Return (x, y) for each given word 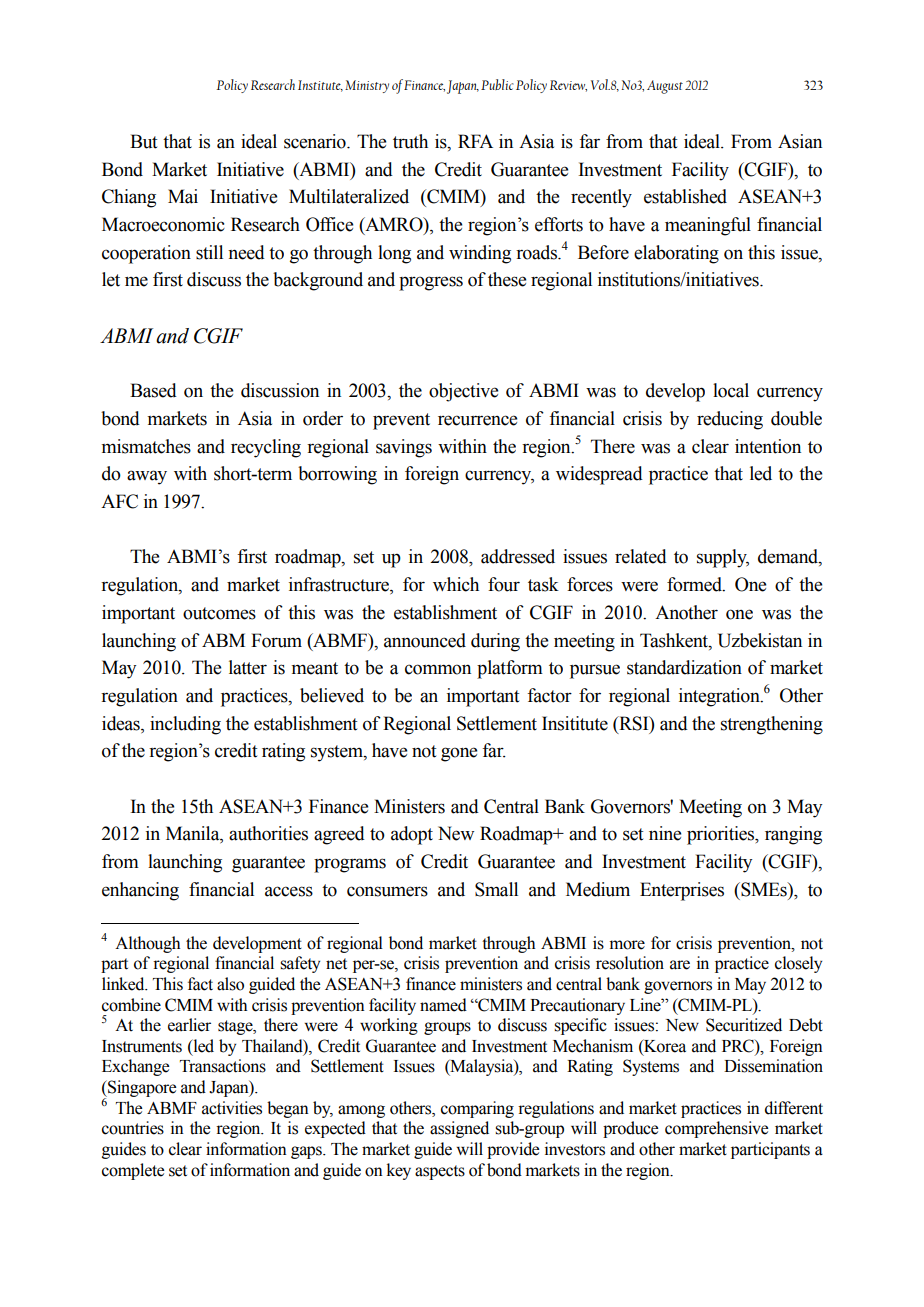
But (143, 141)
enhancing (140, 891)
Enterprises (682, 891)
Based (153, 390)
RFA (475, 141)
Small (496, 889)
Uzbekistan (760, 640)
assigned (459, 1129)
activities (232, 1108)
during (495, 642)
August (665, 87)
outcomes (219, 613)
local (731, 390)
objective (463, 392)
